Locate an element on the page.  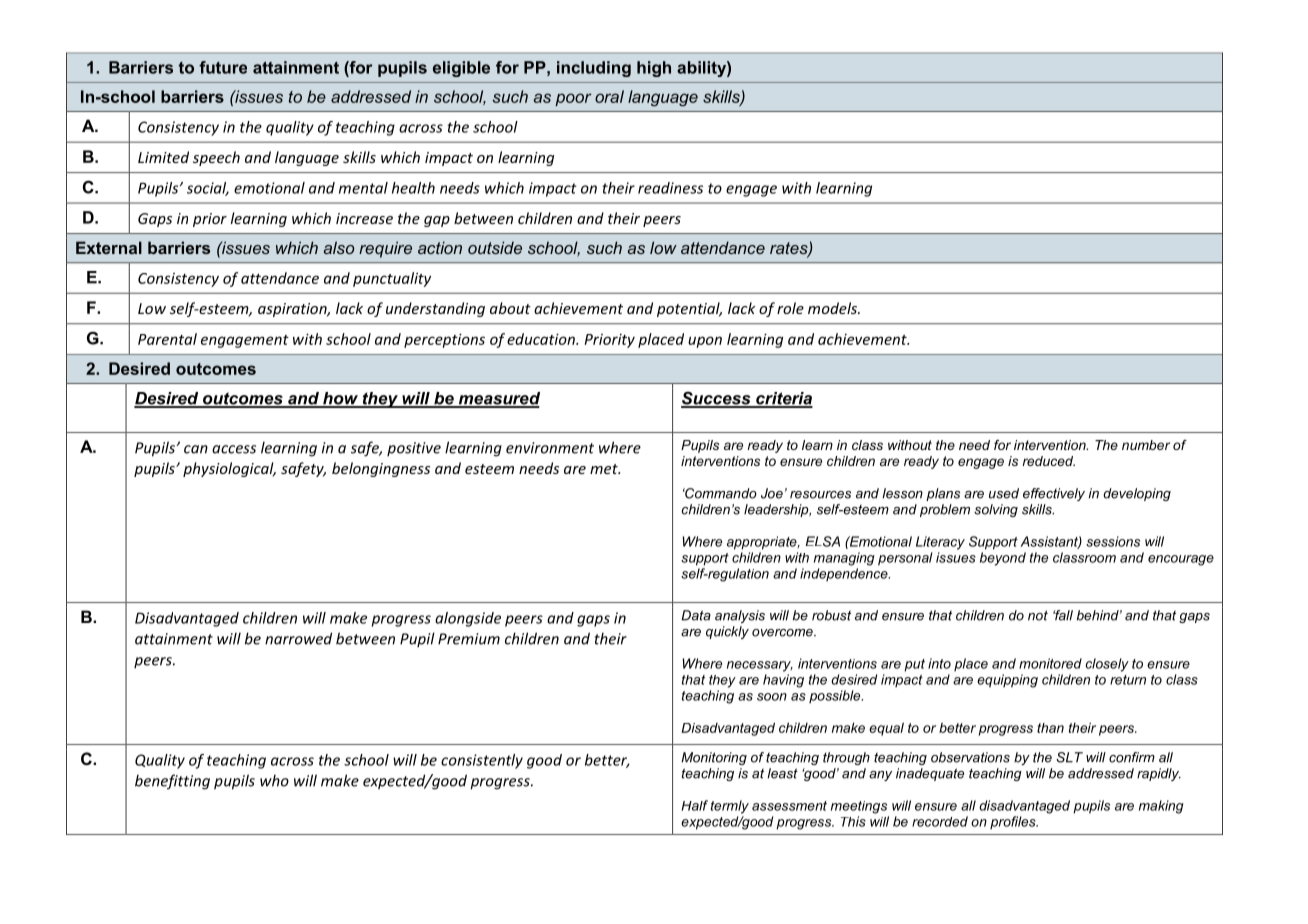
high is located at coordinates (654, 69).
